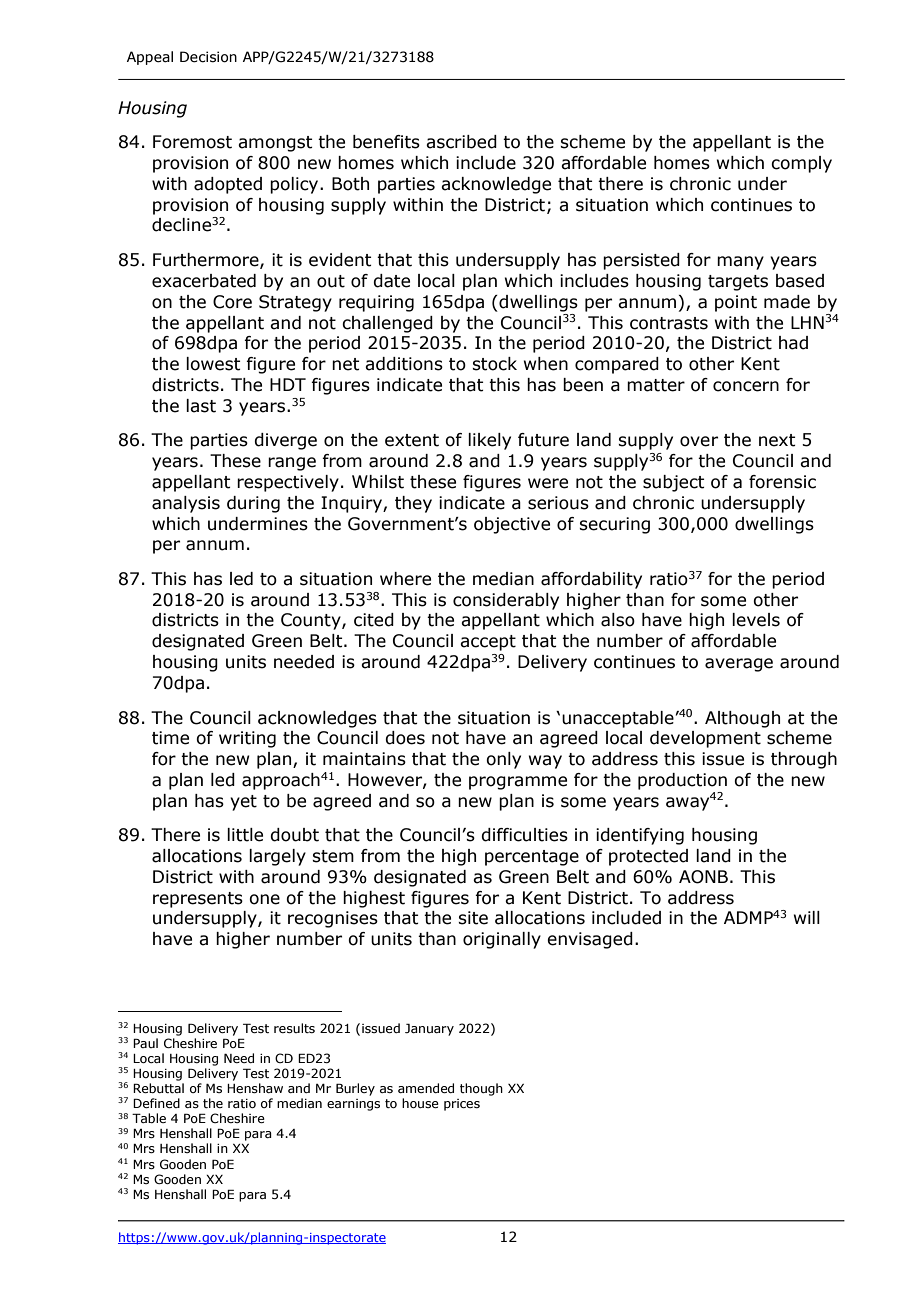  What do you see at coordinates (461, 142) in the image?
I see `ascribed` at bounding box center [461, 142].
